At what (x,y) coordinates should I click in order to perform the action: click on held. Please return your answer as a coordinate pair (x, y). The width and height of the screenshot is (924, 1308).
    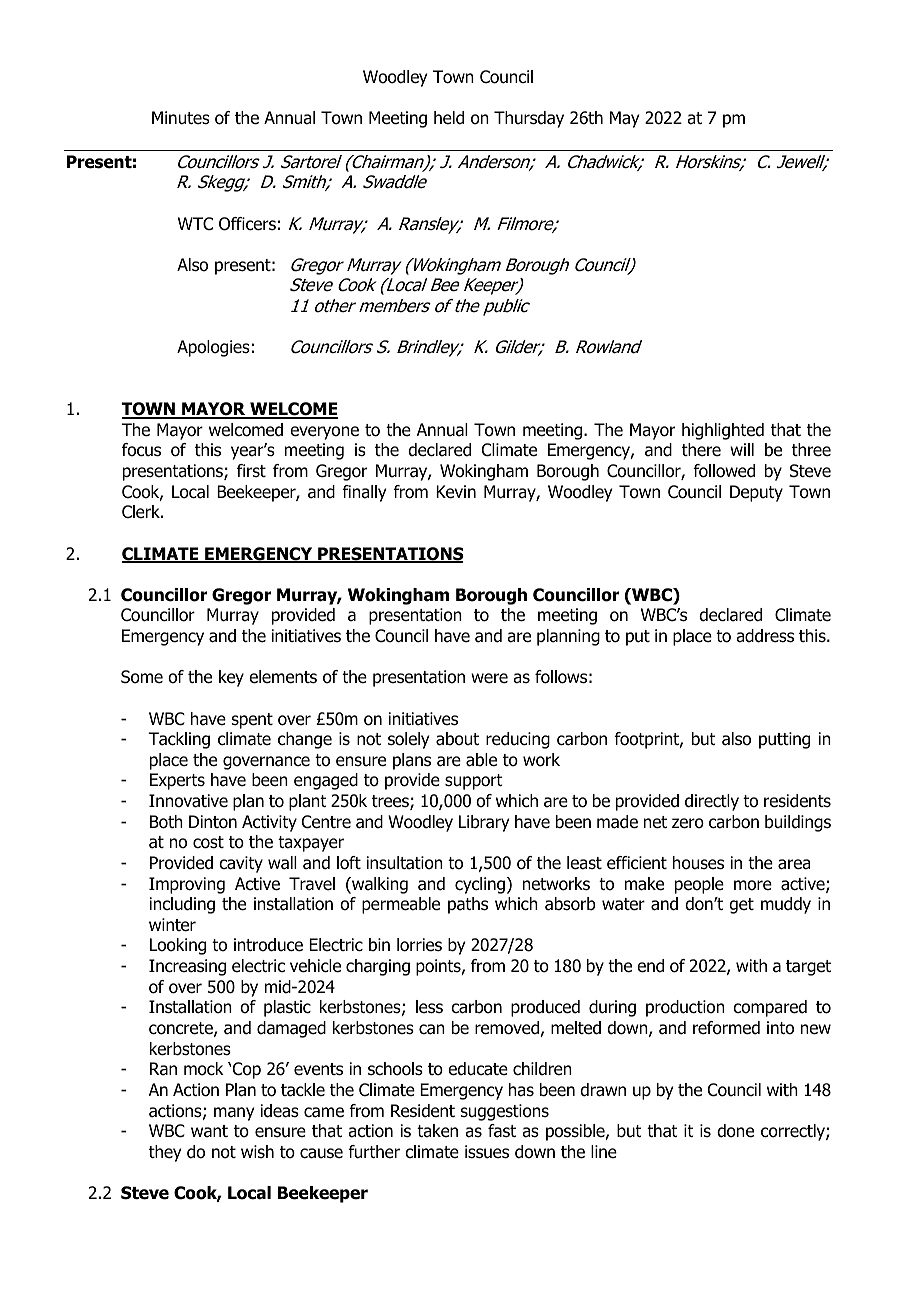
    Looking at the image, I should click on (449, 118).
